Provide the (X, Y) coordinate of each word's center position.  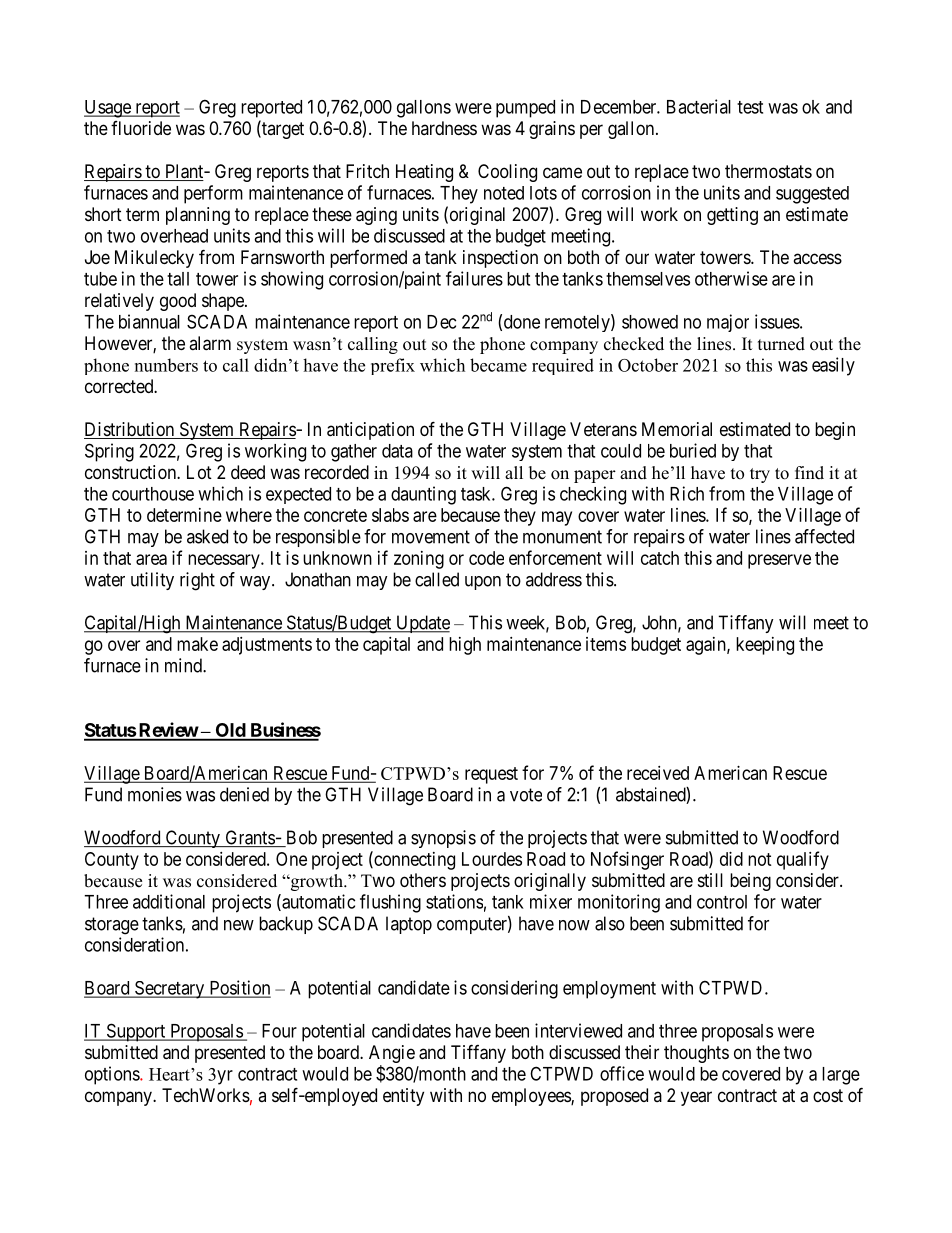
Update (422, 624)
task (477, 494)
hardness (444, 128)
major (728, 323)
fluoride (141, 128)
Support (136, 1032)
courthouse (153, 494)
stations (454, 901)
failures (474, 278)
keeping (765, 646)
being (750, 882)
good (178, 302)
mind (184, 665)
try (760, 475)
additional (169, 901)
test (750, 107)
